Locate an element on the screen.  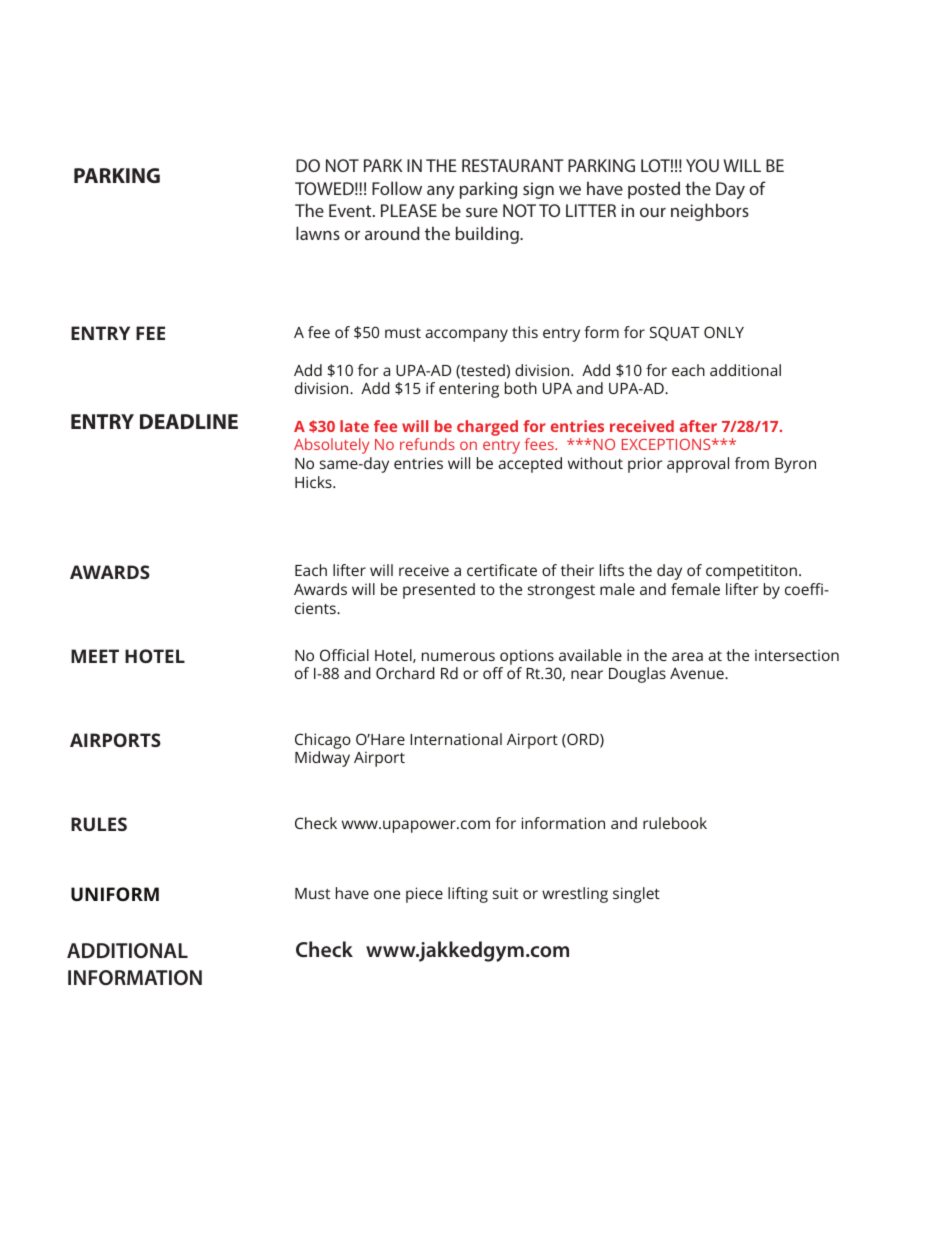
charged is located at coordinates (487, 428).
